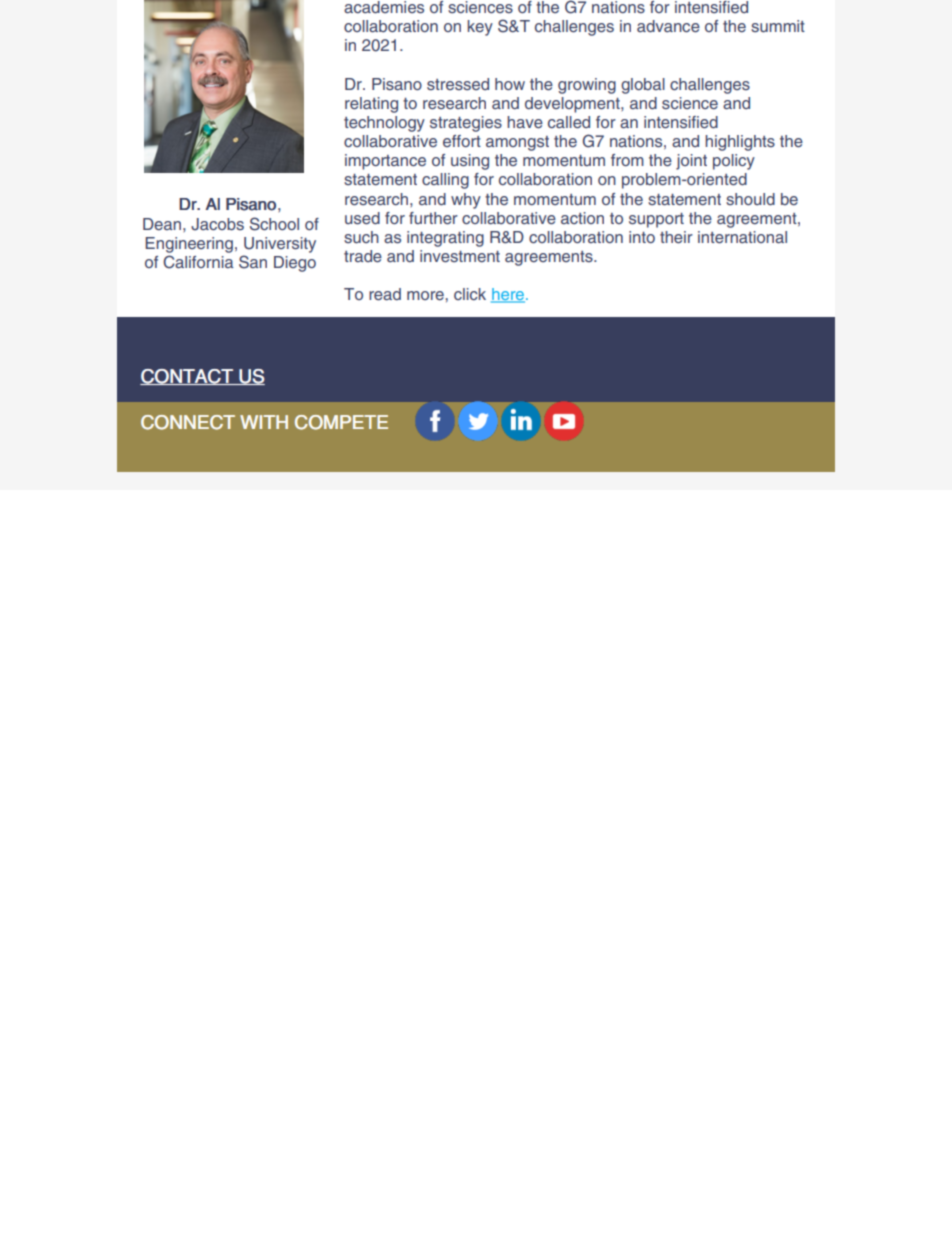  Describe the element at coordinates (508, 295) in the image. I see `here` at that location.
